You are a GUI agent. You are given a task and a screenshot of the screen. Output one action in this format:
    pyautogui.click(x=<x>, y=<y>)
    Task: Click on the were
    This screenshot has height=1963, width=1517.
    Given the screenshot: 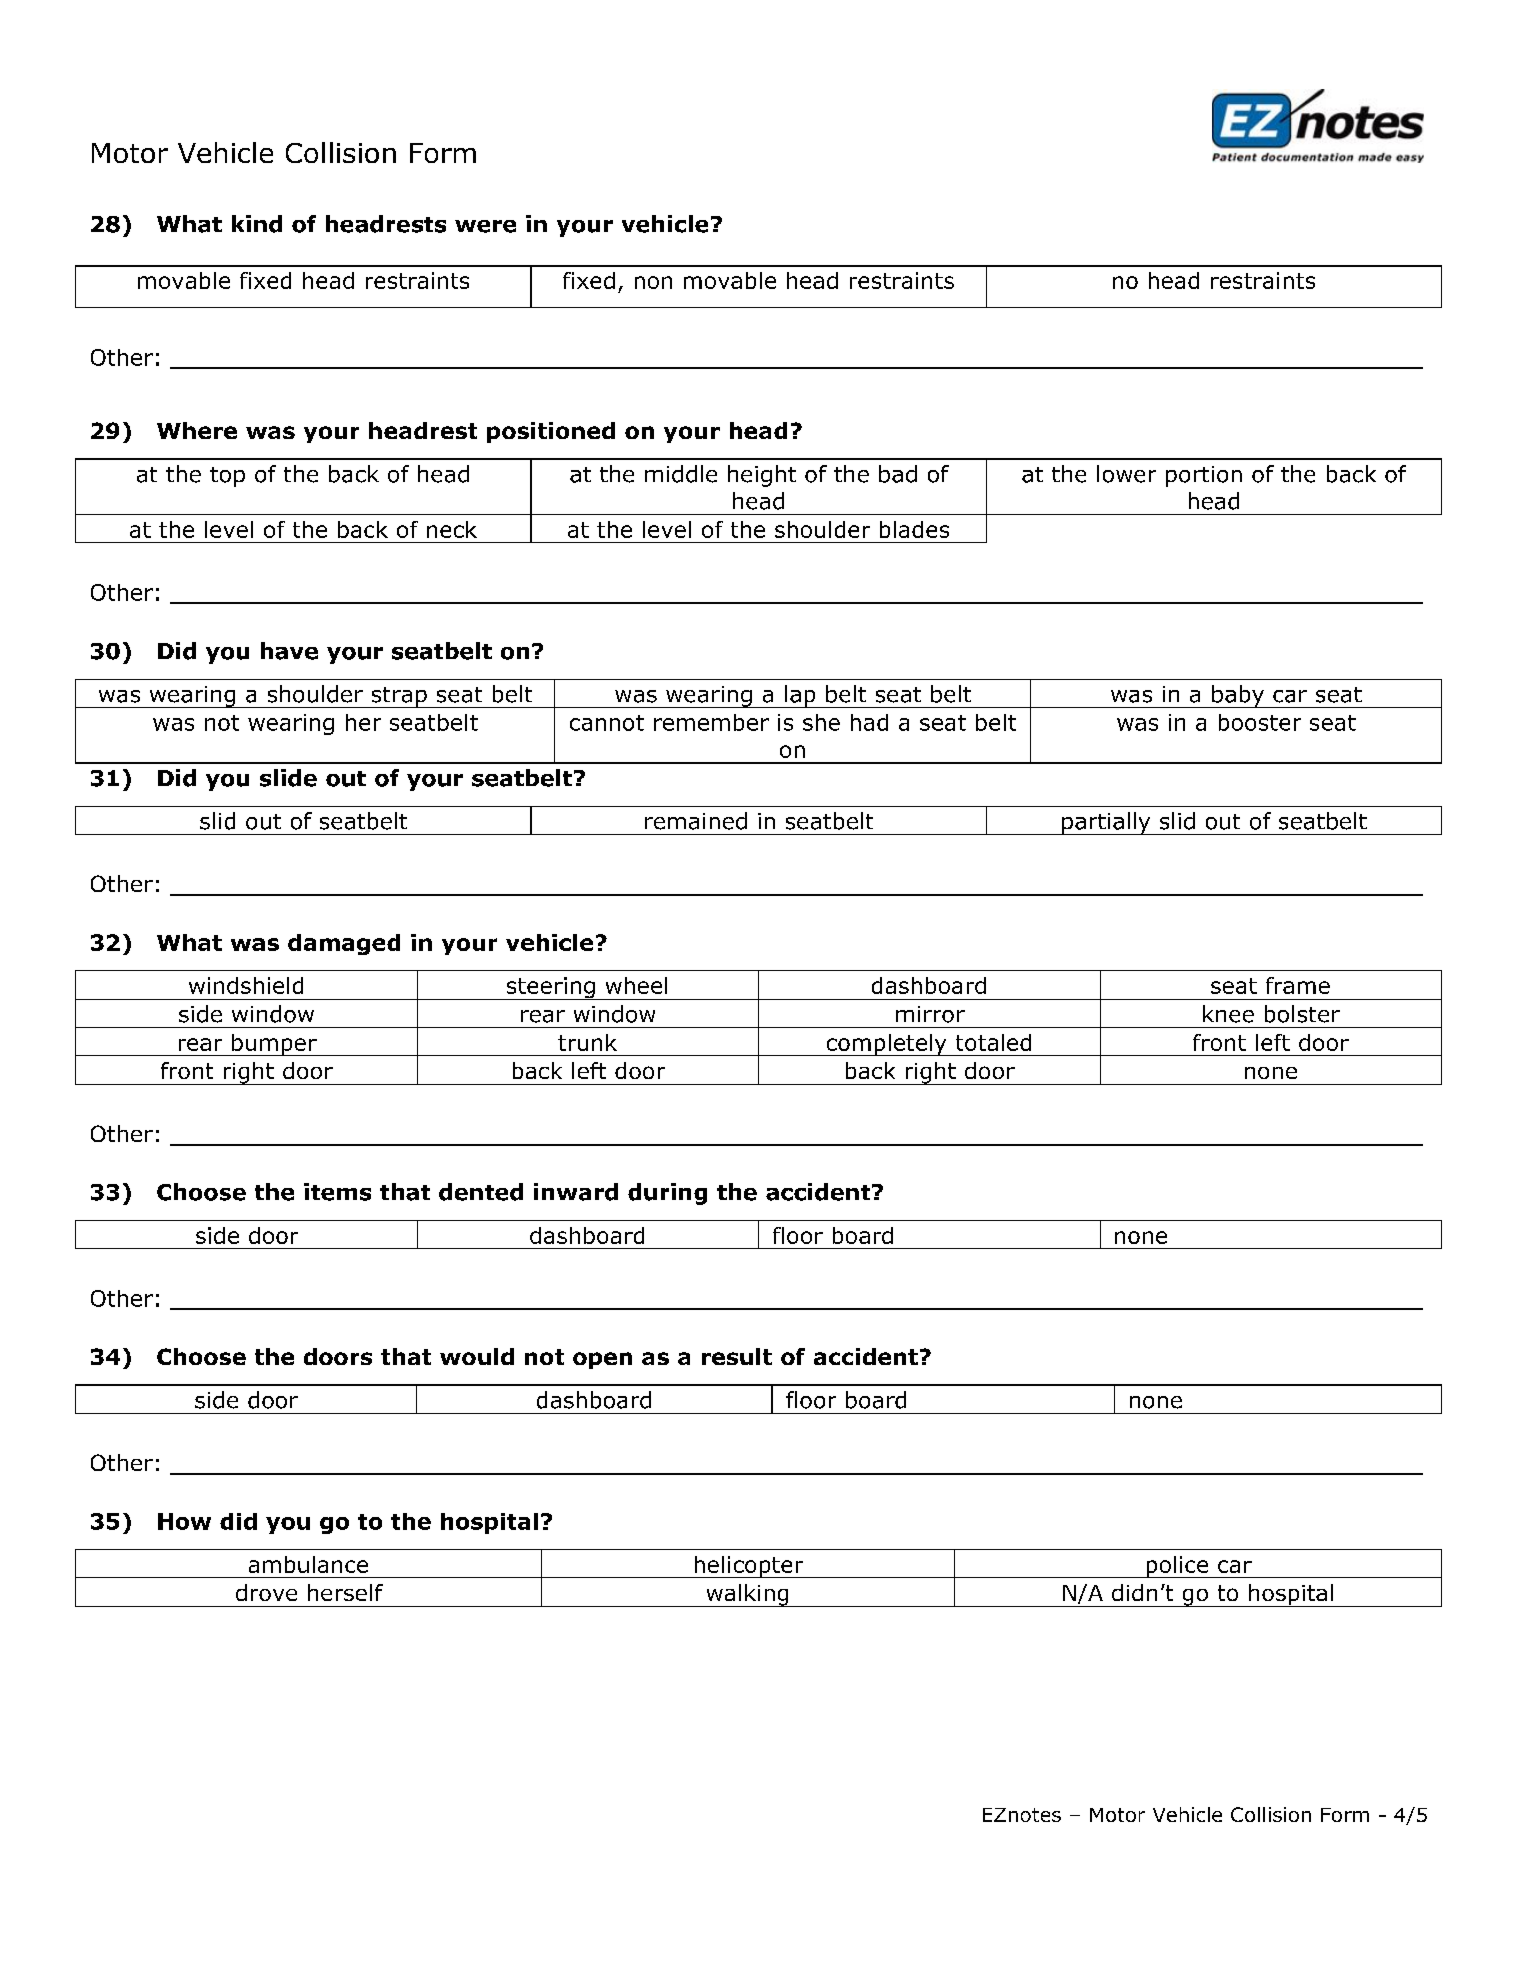 What is the action you would take?
    pyautogui.click(x=485, y=226)
